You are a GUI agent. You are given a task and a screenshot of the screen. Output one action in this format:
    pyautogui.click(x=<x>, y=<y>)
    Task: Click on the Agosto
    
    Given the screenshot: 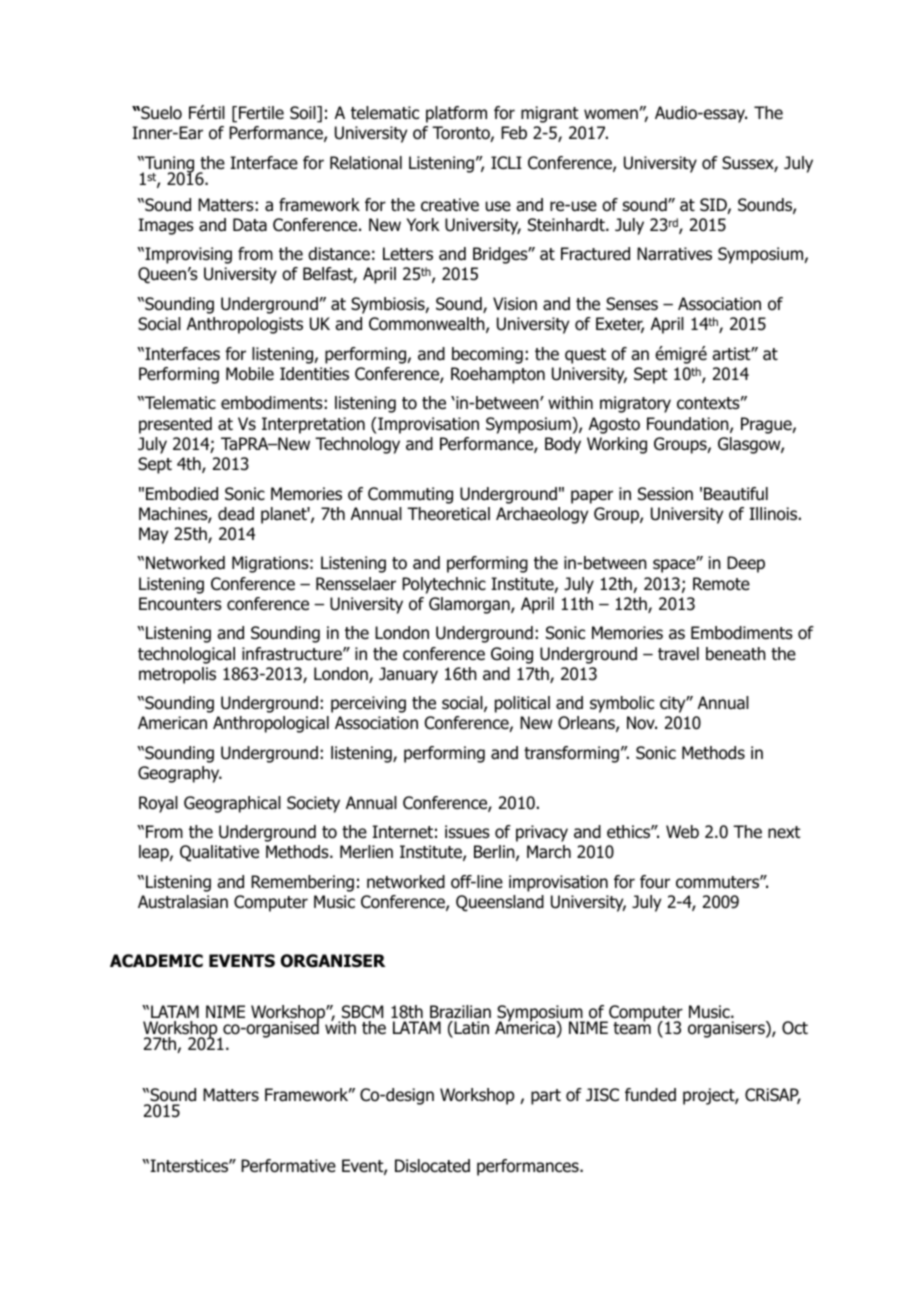 What is the action you would take?
    pyautogui.click(x=614, y=425)
